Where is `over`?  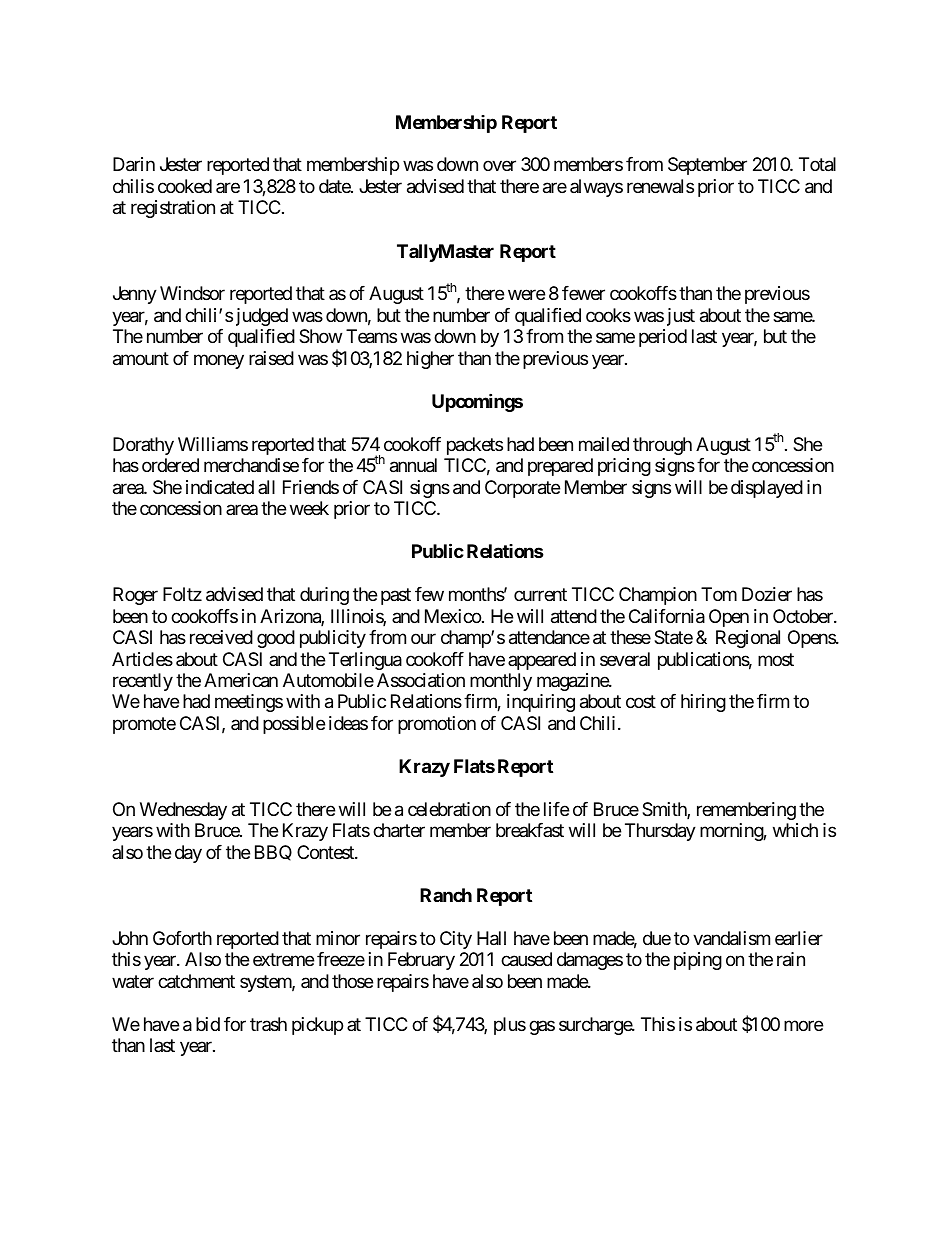 over is located at coordinates (499, 166).
